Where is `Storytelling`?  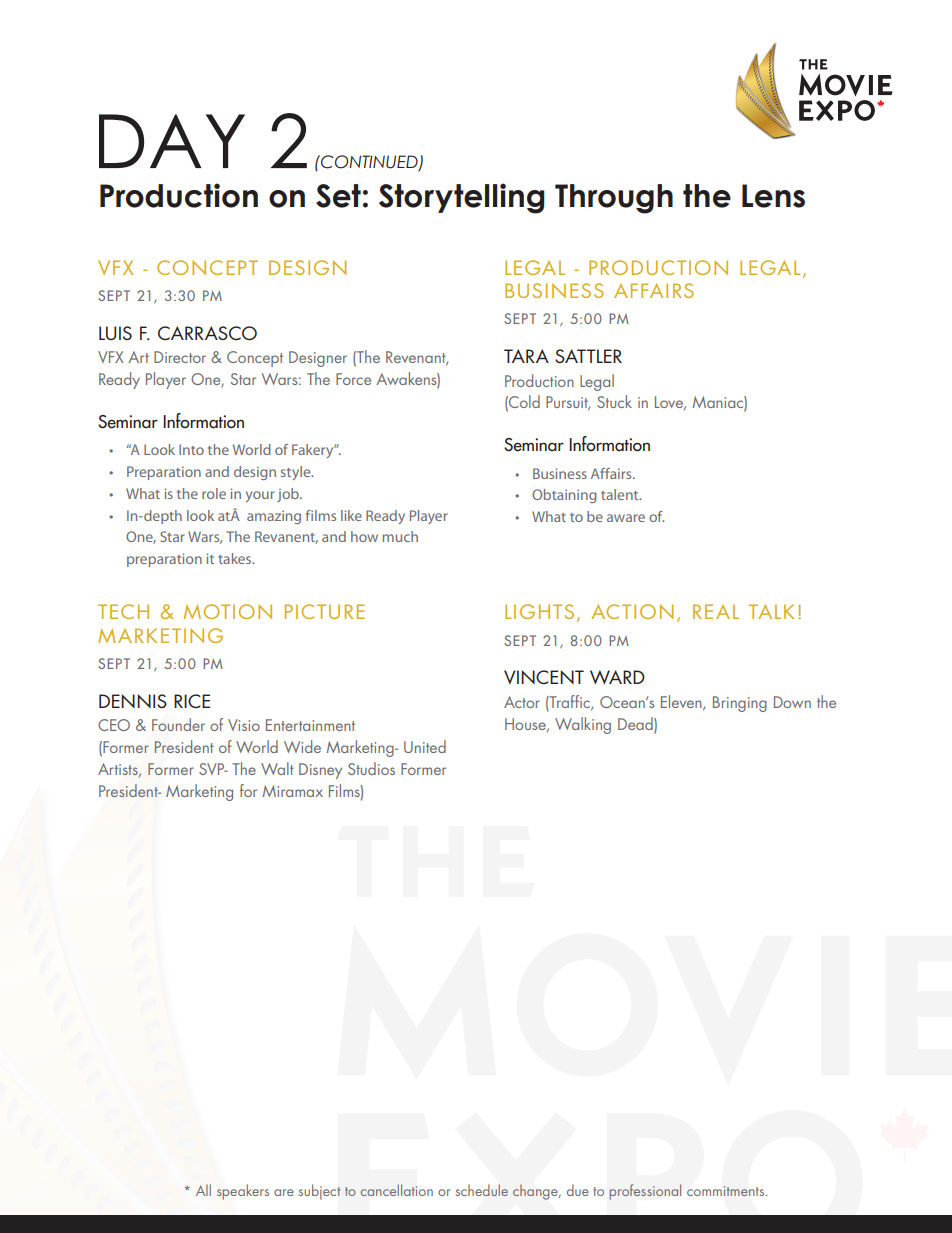 Storytelling is located at coordinates (461, 198).
